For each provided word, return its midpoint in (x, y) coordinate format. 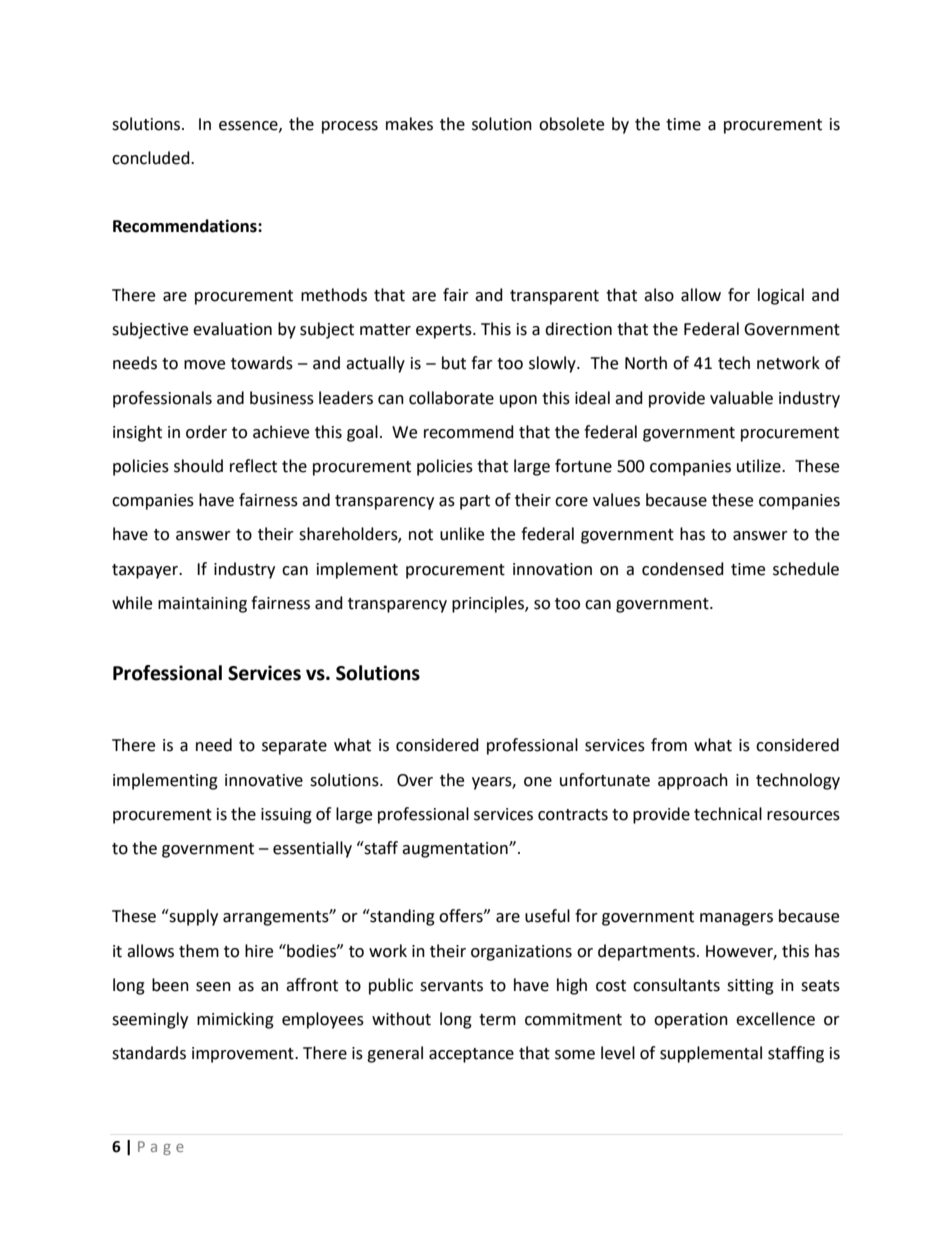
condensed (683, 569)
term (497, 1020)
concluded (152, 158)
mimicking (235, 1020)
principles (489, 604)
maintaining (202, 605)
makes (409, 124)
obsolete (571, 124)
